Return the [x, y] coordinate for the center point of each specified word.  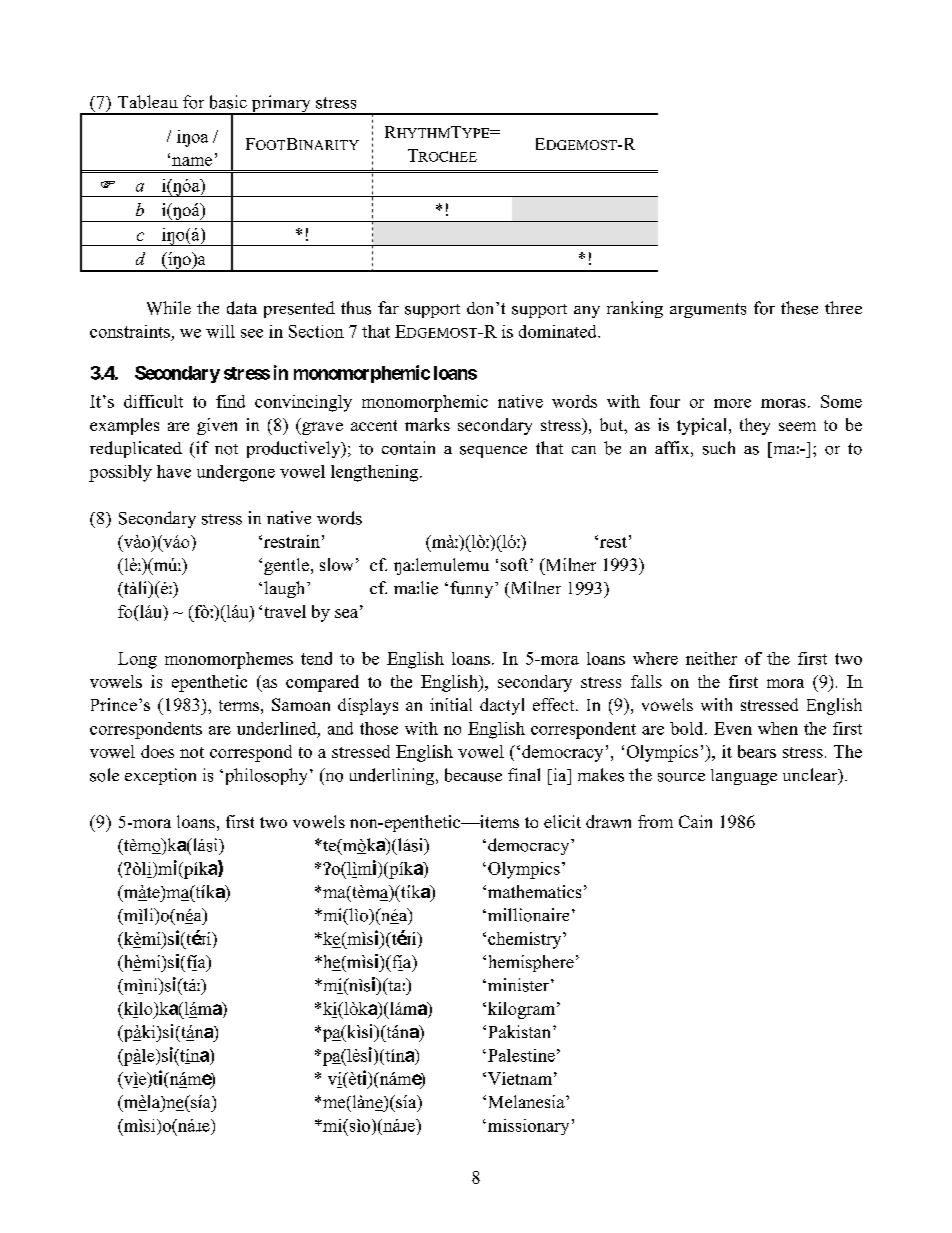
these [799, 308]
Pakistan [521, 1031]
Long [137, 660]
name [192, 161]
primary [281, 105]
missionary [527, 1127]
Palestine [521, 1055]
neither [711, 658]
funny [473, 589]
